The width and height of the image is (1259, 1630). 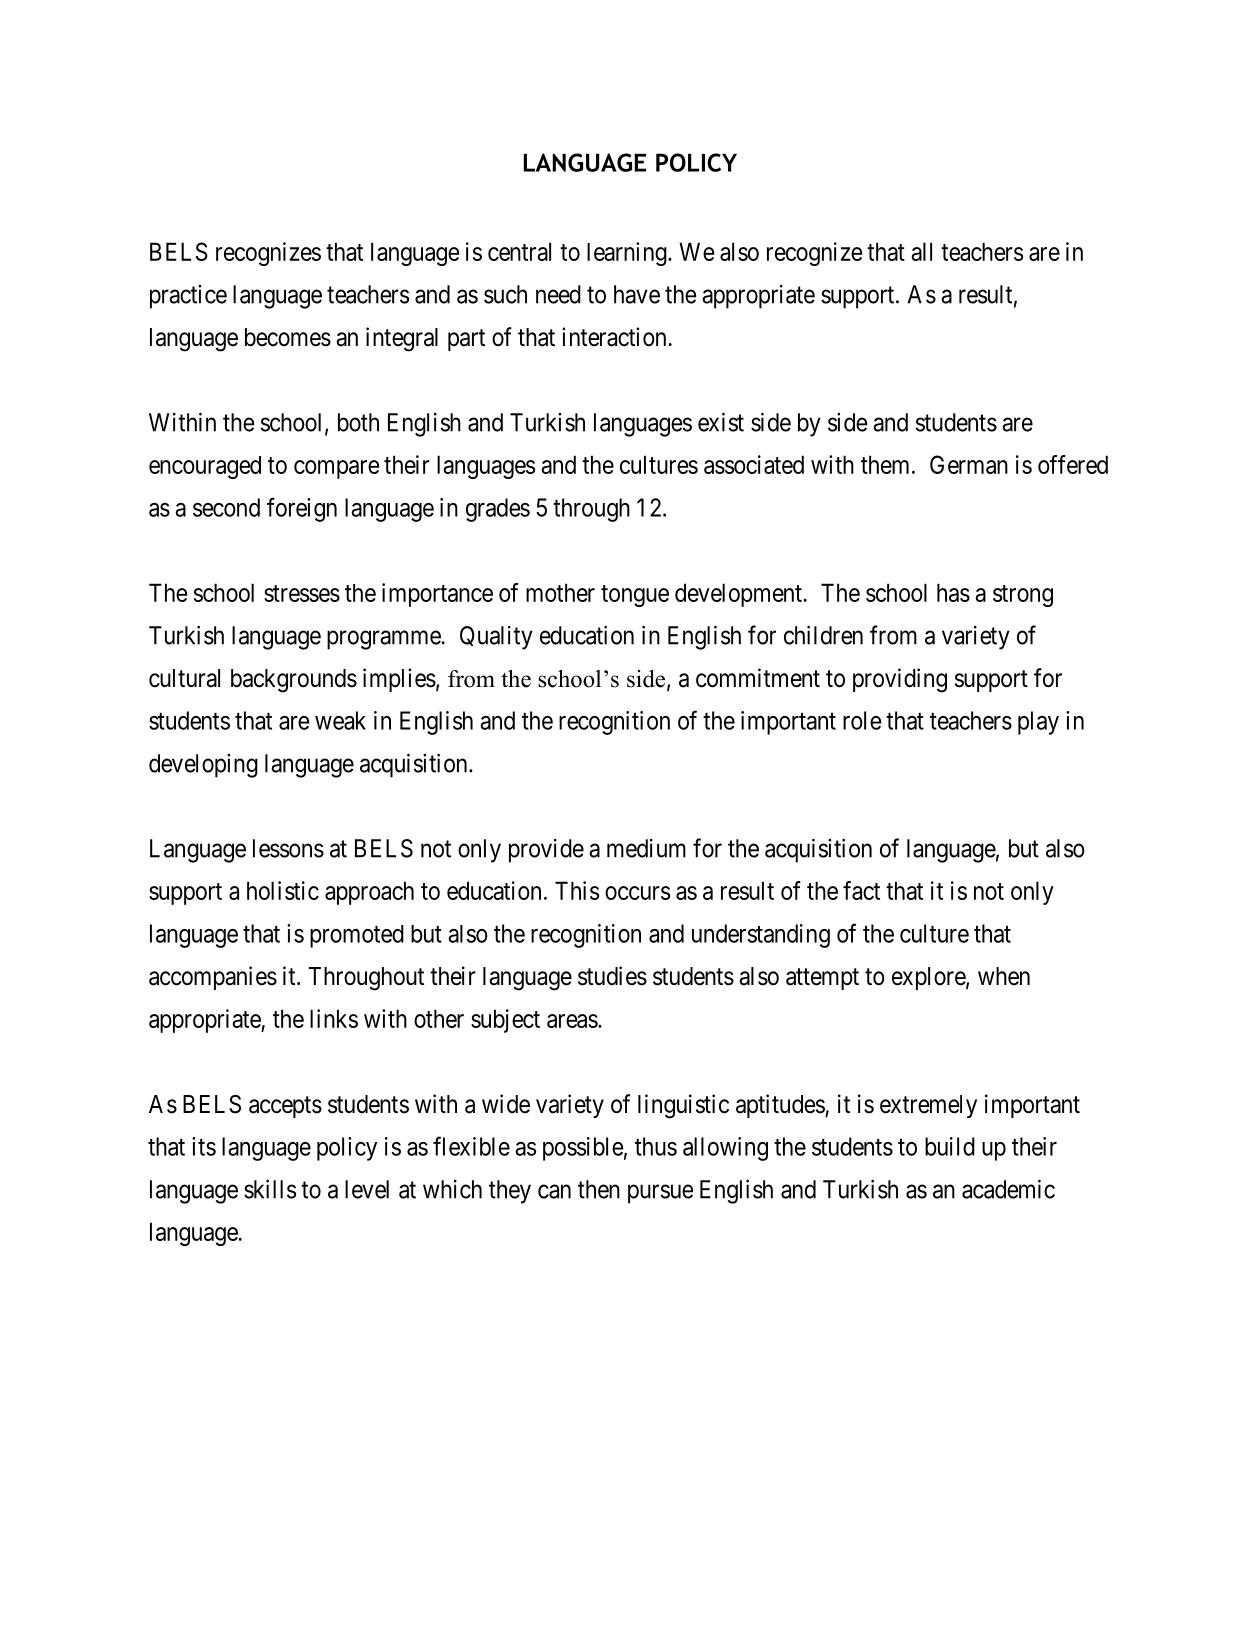 I want to click on build, so click(x=950, y=1146).
